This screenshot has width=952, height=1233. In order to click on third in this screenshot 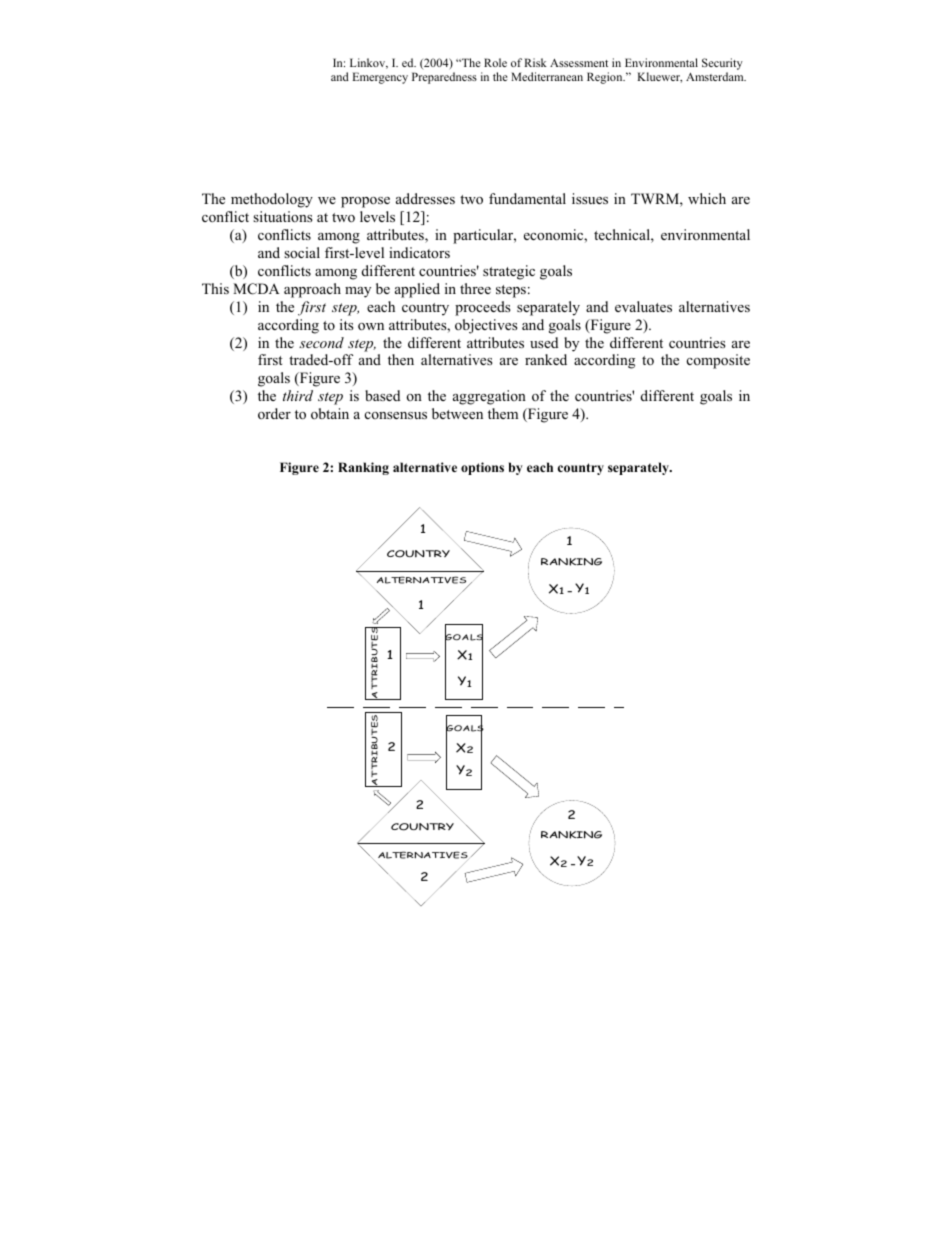, I will do `click(298, 395)`.
